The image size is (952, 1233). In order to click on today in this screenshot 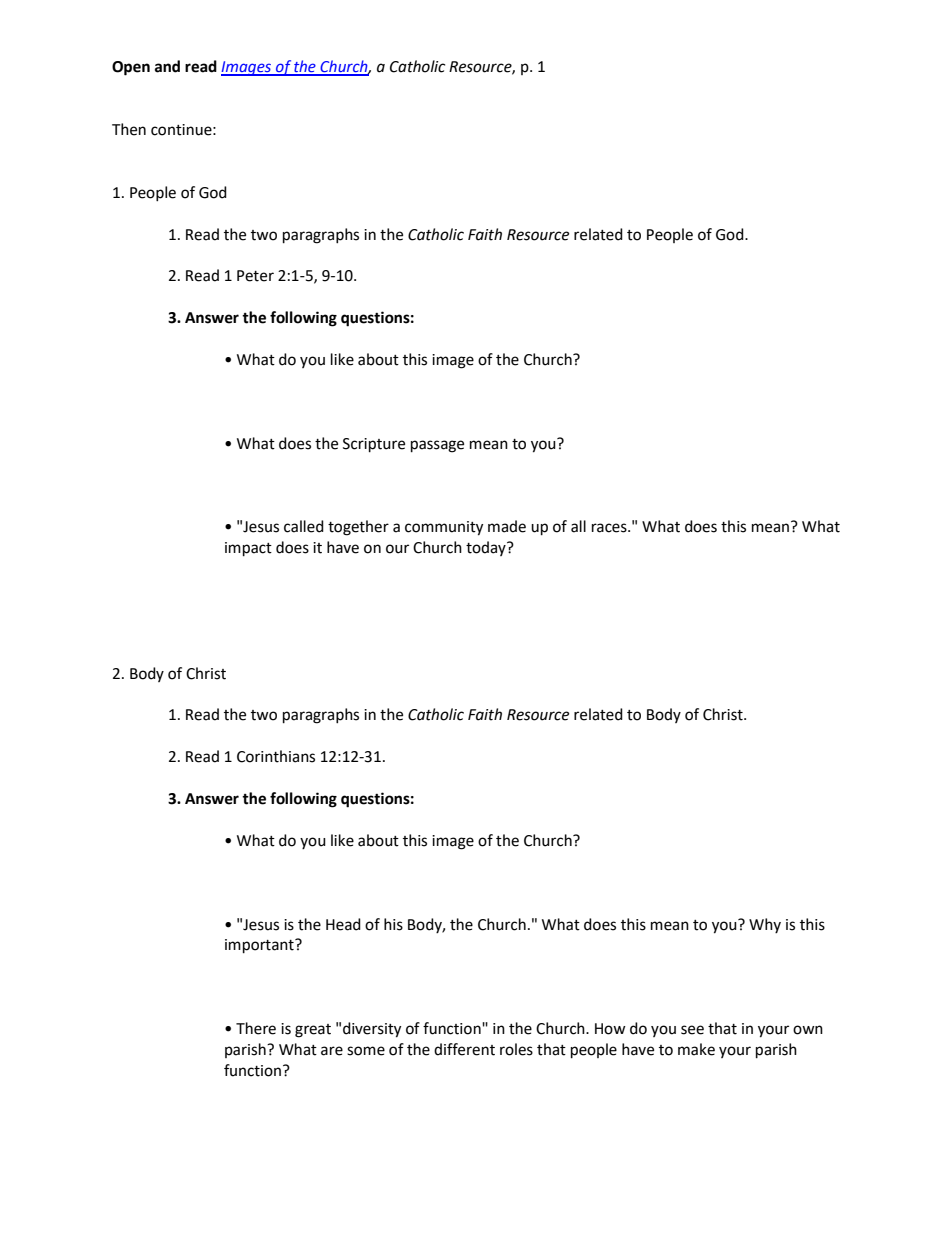, I will do `click(487, 548)`.
